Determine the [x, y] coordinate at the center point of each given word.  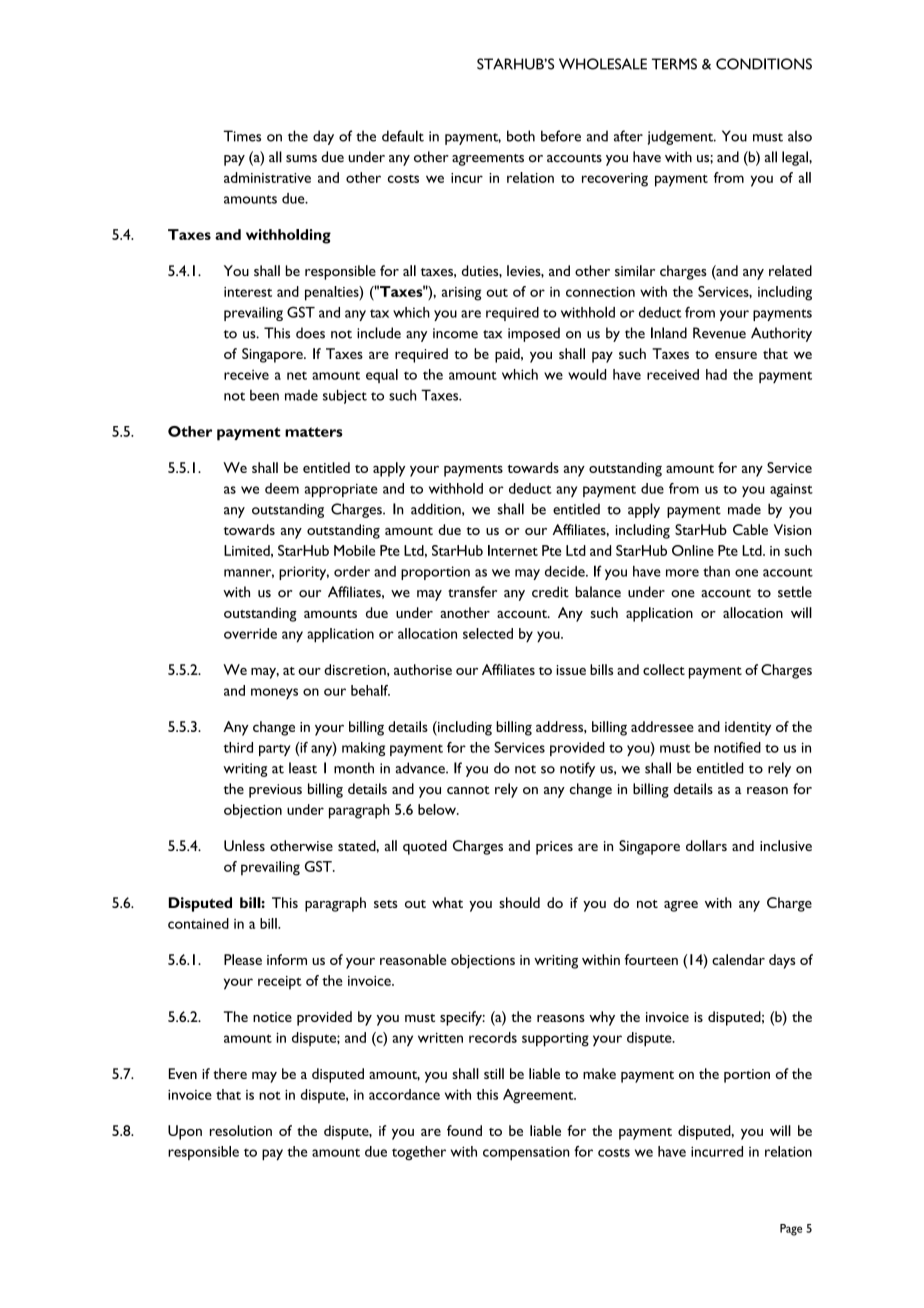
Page [791, 1230]
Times [242, 136]
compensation [526, 1153]
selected [488, 633]
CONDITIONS [764, 64]
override [250, 633]
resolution [241, 1130]
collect [664, 669]
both [521, 136]
